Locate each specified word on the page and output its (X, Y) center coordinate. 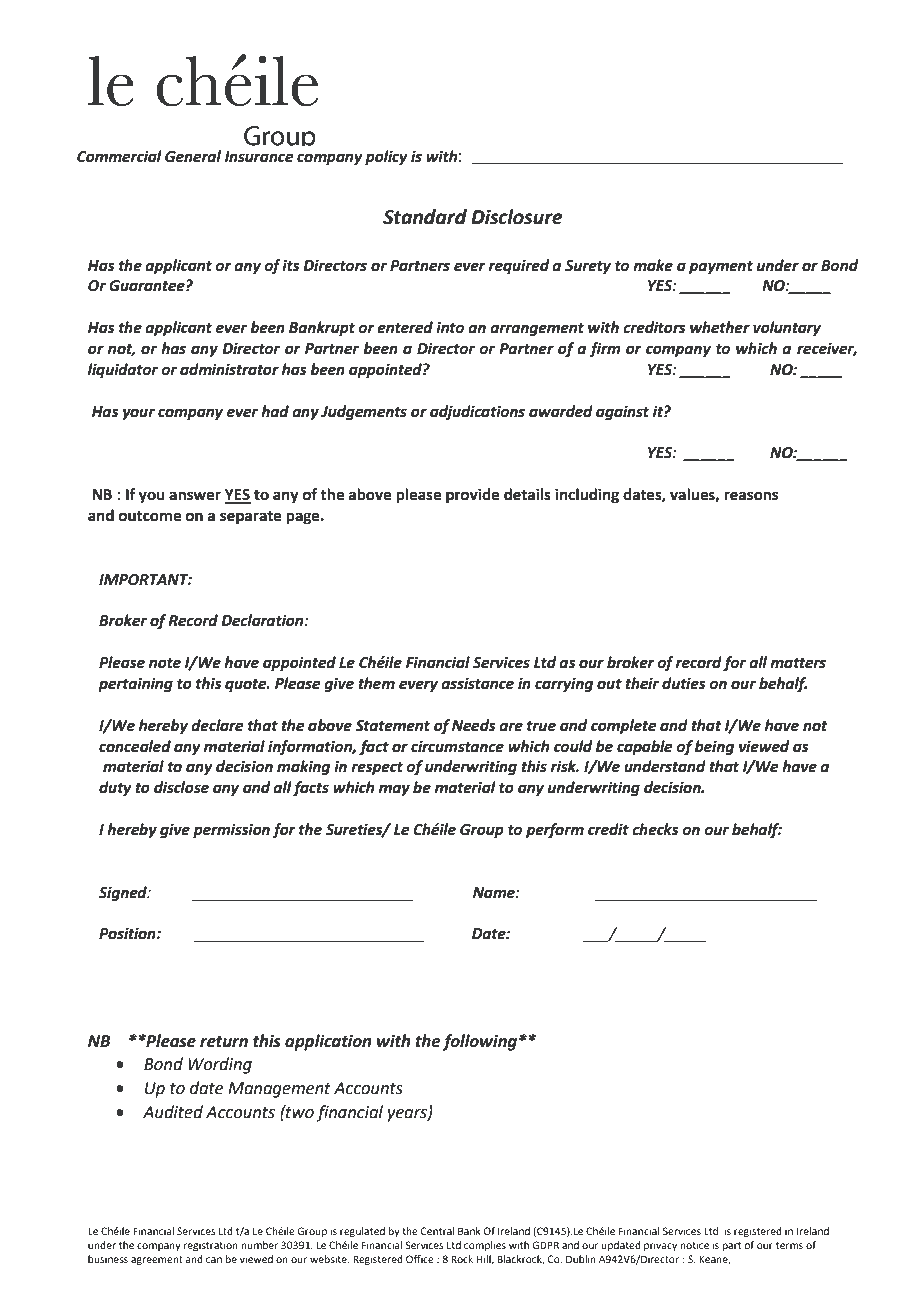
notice (694, 1245)
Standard (425, 217)
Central (438, 1231)
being (714, 748)
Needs (474, 725)
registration (211, 1246)
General (193, 156)
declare (217, 725)
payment (721, 268)
